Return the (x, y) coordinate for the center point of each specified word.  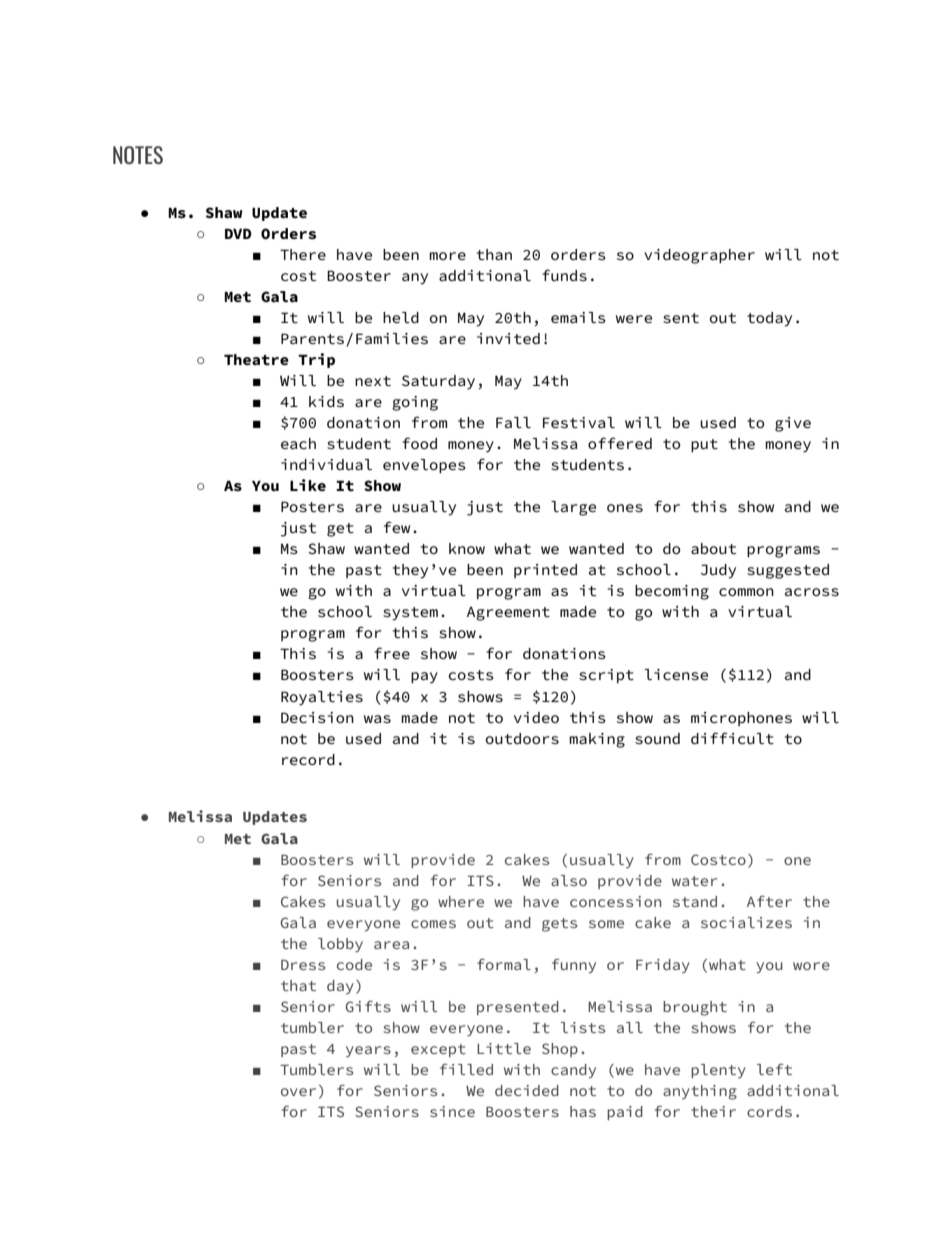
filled (466, 1069)
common (746, 592)
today (769, 319)
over (298, 1092)
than (494, 254)
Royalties (322, 698)
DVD (238, 234)
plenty (718, 1071)
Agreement (508, 614)
